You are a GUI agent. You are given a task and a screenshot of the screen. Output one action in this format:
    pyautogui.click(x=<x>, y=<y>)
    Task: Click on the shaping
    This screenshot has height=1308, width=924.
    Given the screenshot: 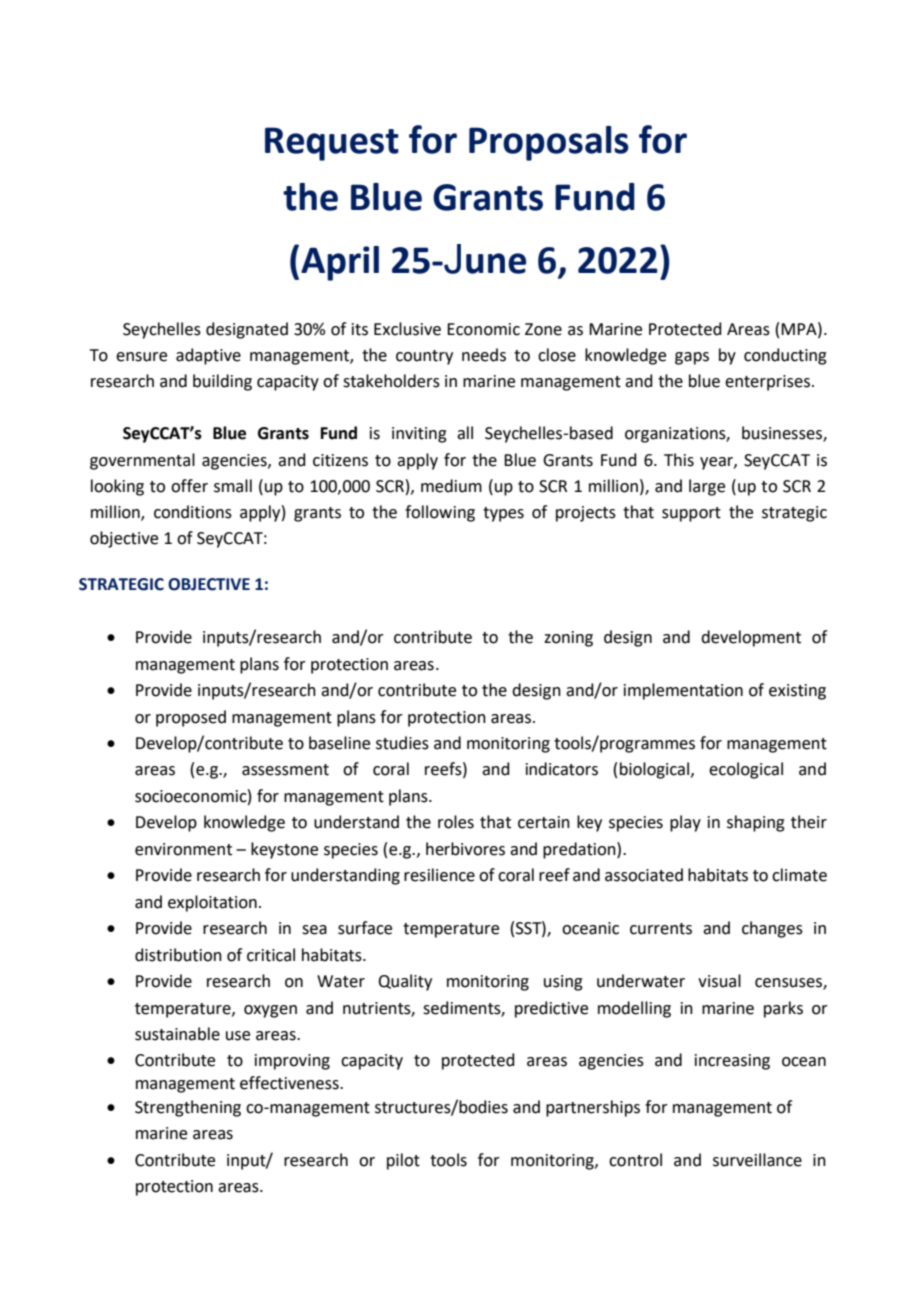 What is the action you would take?
    pyautogui.click(x=756, y=823)
